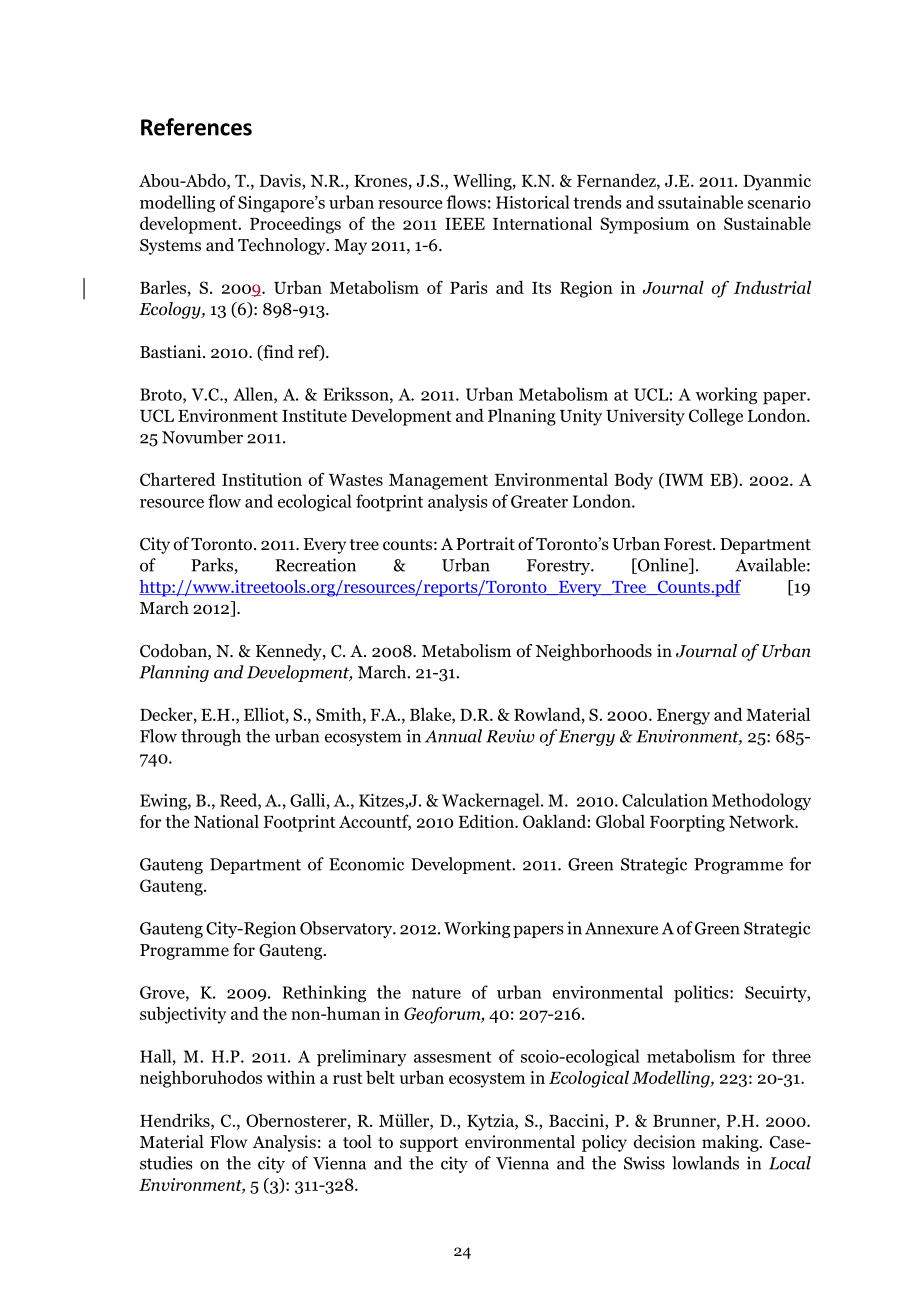 Image resolution: width=924 pixels, height=1308 pixels. I want to click on Unity, so click(581, 417).
